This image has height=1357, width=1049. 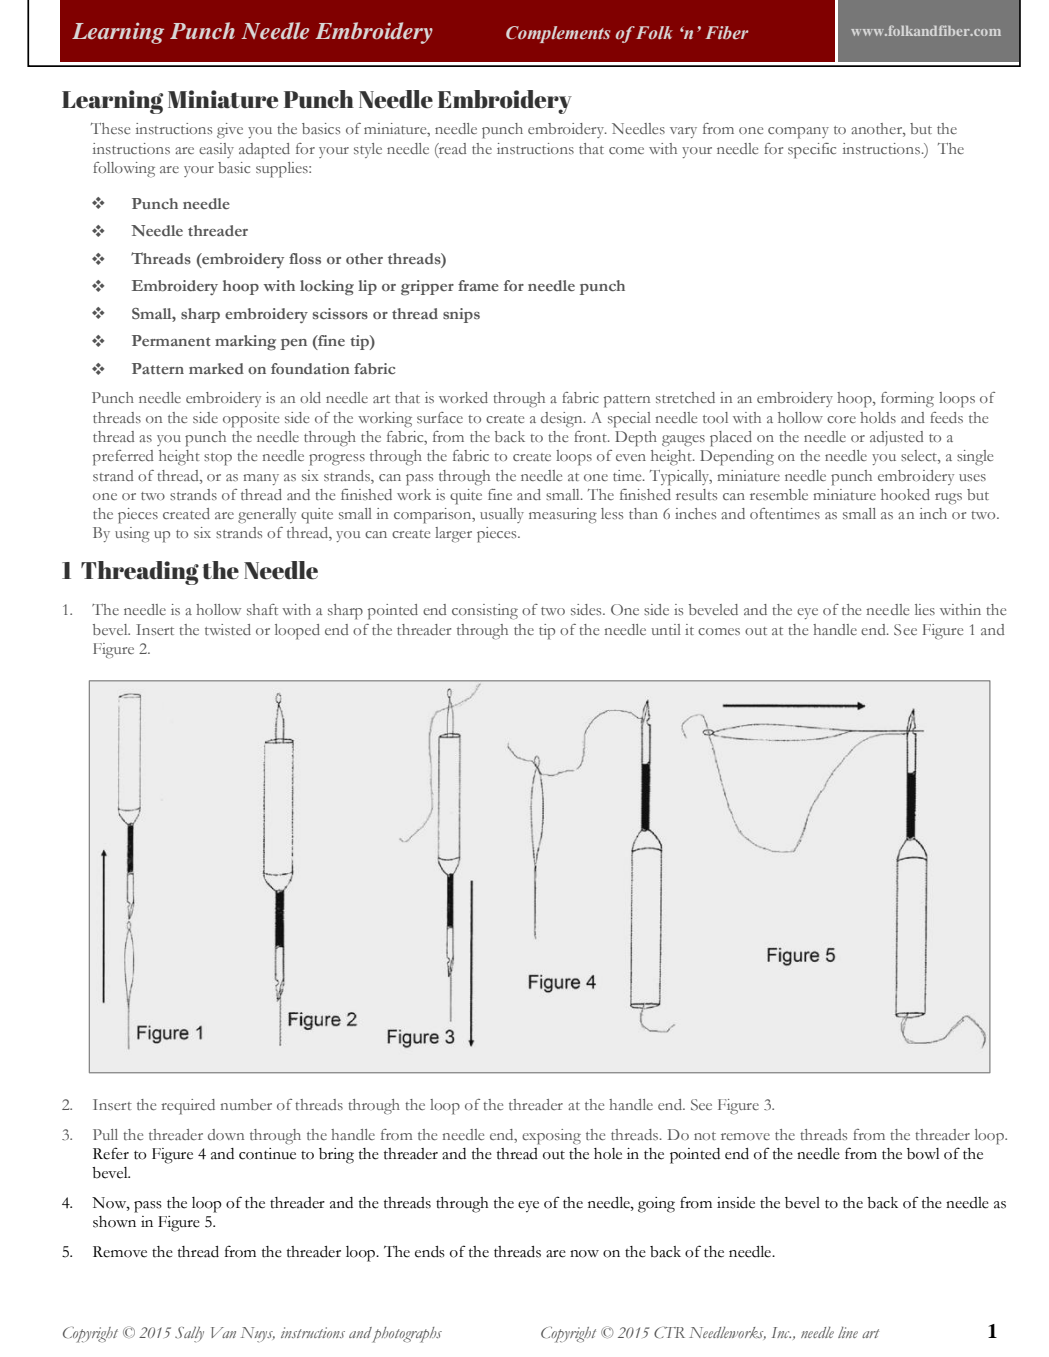 What do you see at coordinates (223, 1332) in the image?
I see `Van` at bounding box center [223, 1332].
